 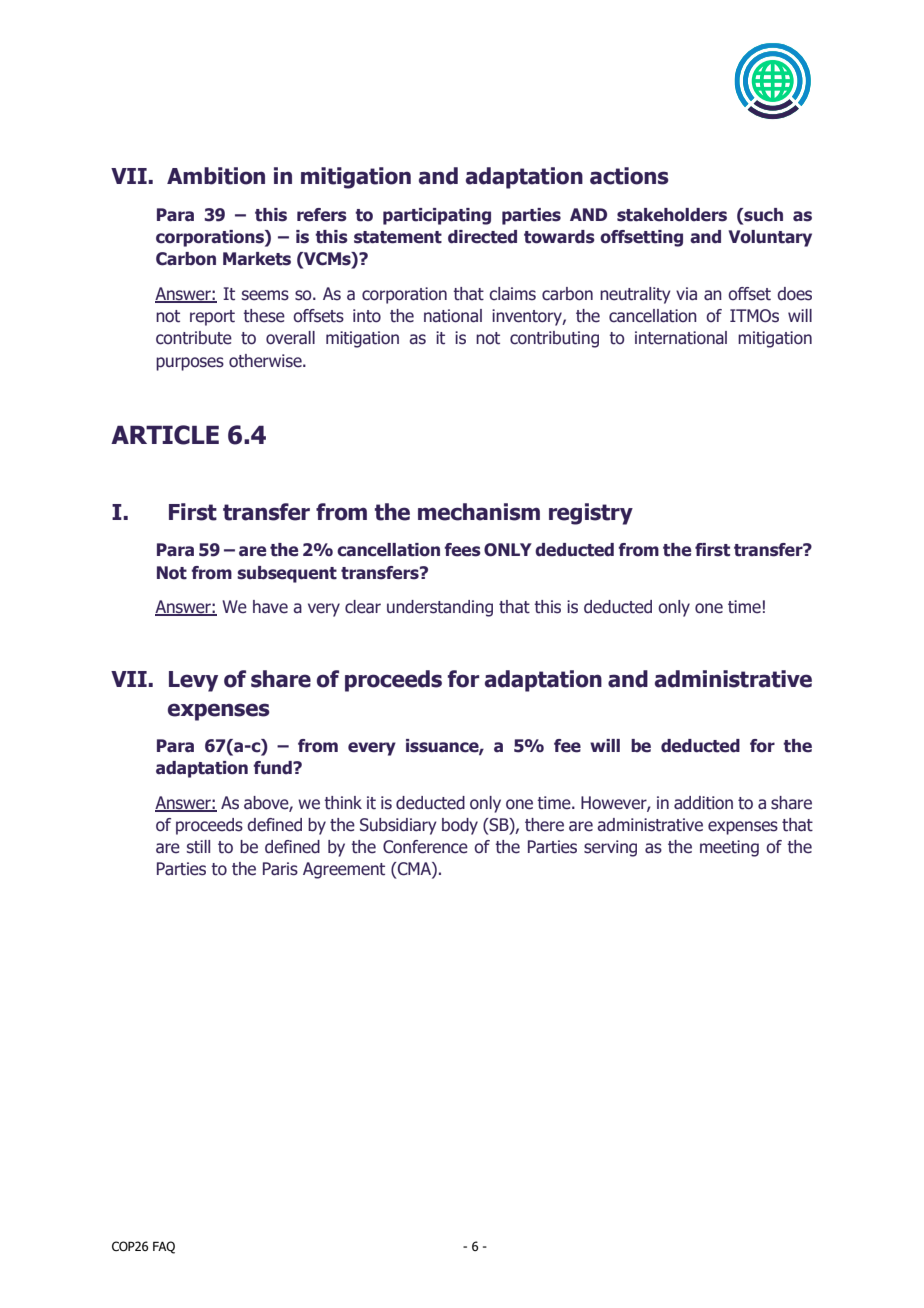 What do you see at coordinates (193, 681) in the document?
I see `Levy` at bounding box center [193, 681].
